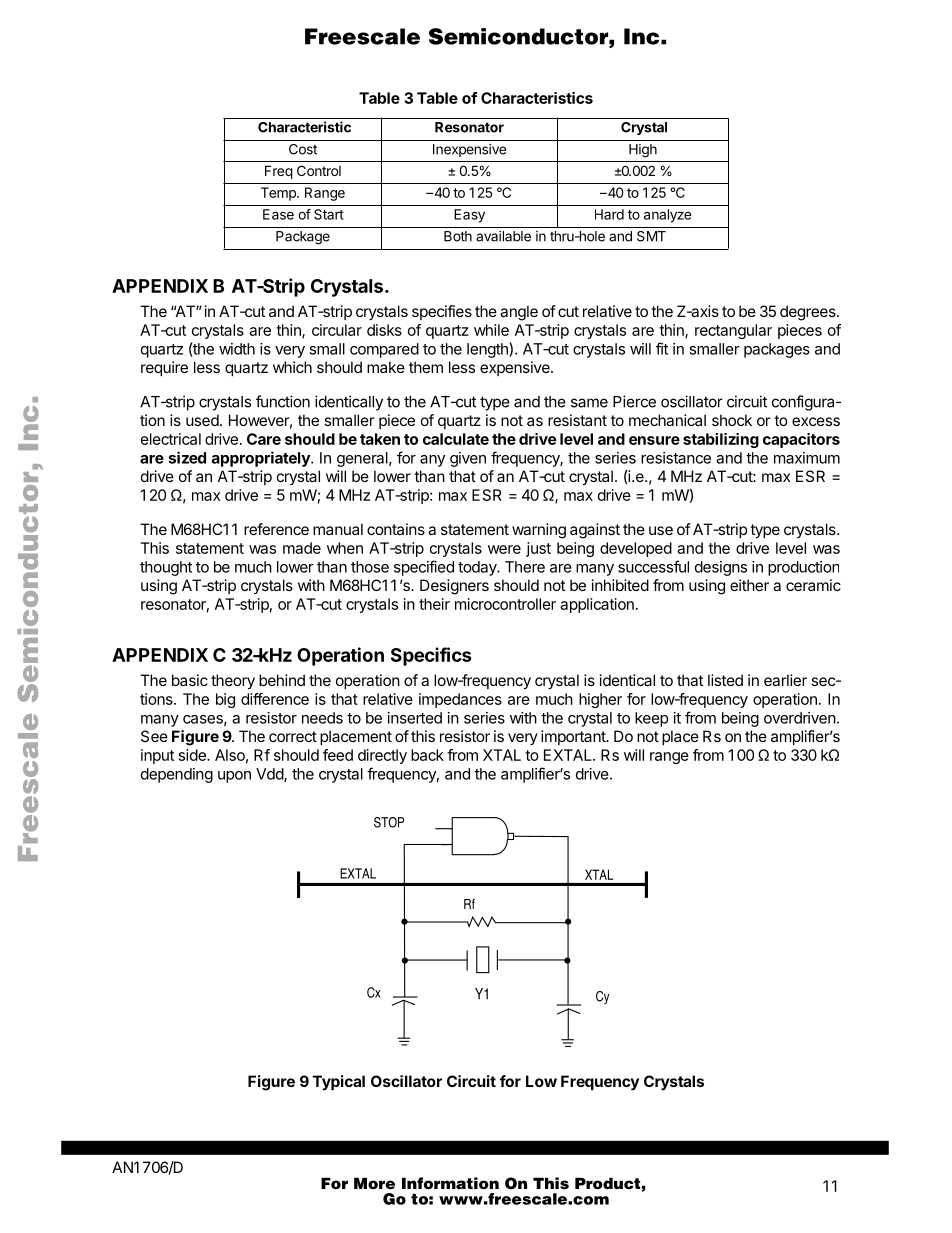  Describe the element at coordinates (468, 459) in the screenshot. I see `given` at that location.
